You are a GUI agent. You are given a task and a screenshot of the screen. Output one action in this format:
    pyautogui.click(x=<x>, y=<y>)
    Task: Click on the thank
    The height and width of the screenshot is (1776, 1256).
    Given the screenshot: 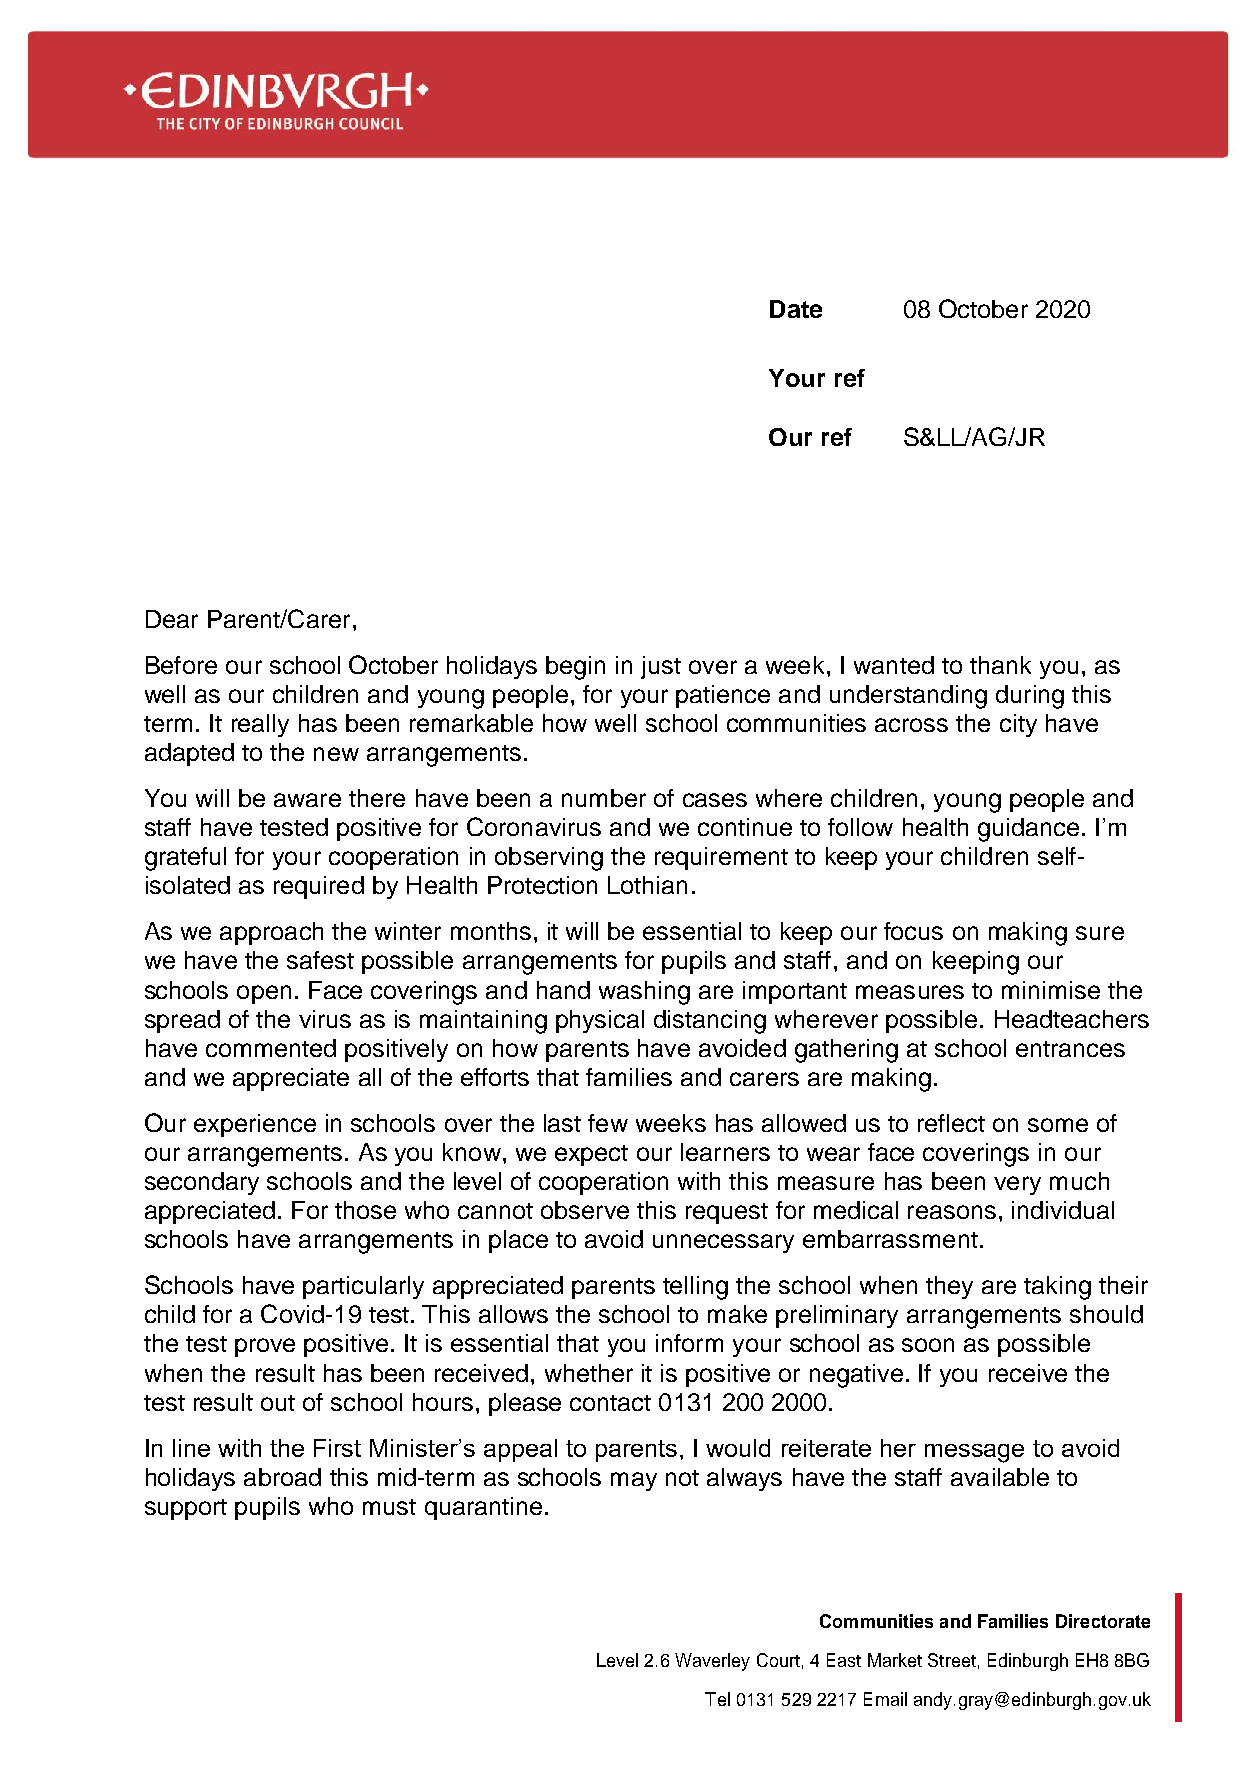 What is the action you would take?
    pyautogui.click(x=1000, y=665)
